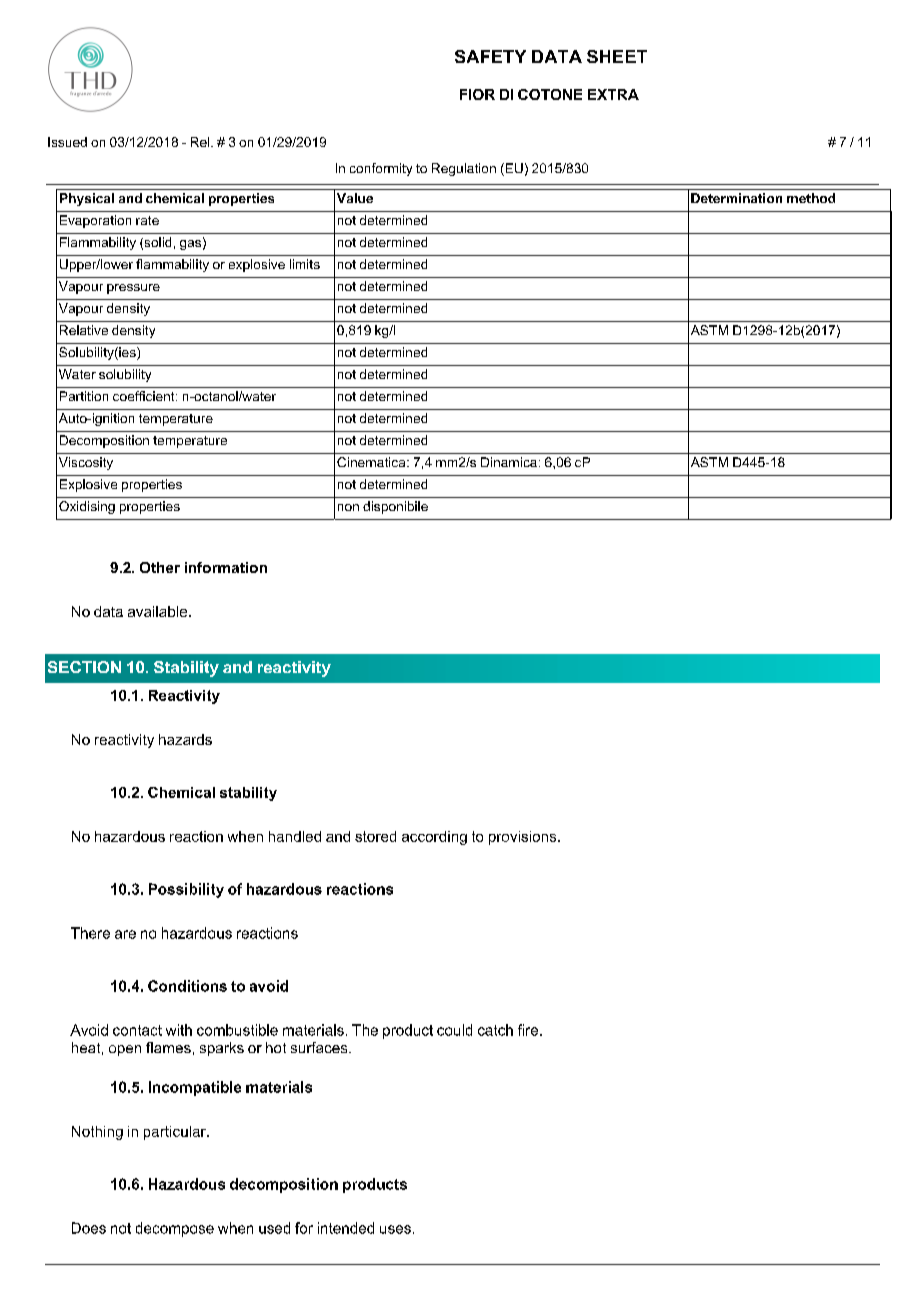 This screenshot has width=924, height=1308. Describe the element at coordinates (529, 1030) in the screenshot. I see `fire` at that location.
